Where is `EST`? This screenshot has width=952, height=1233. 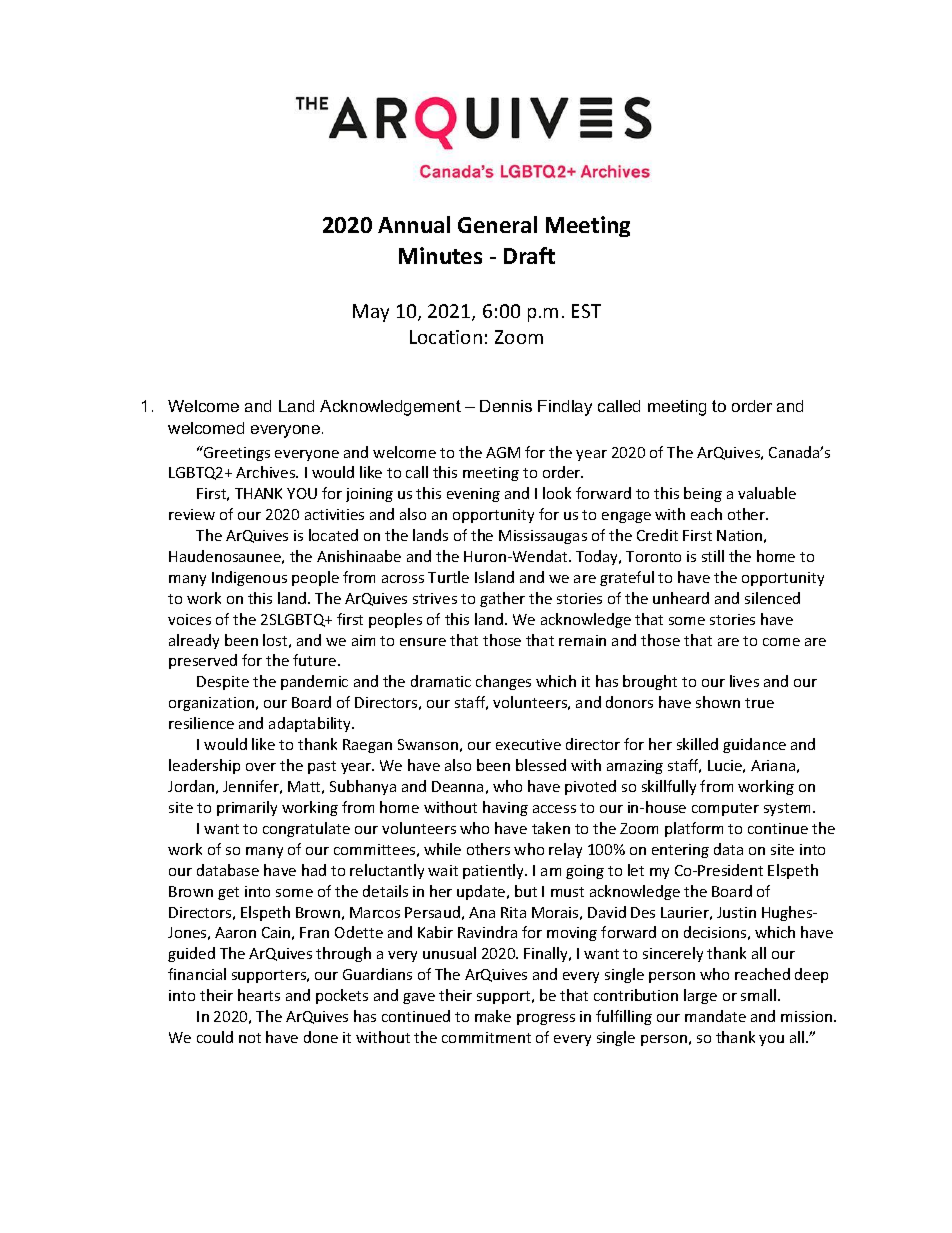 EST is located at coordinates (586, 311).
